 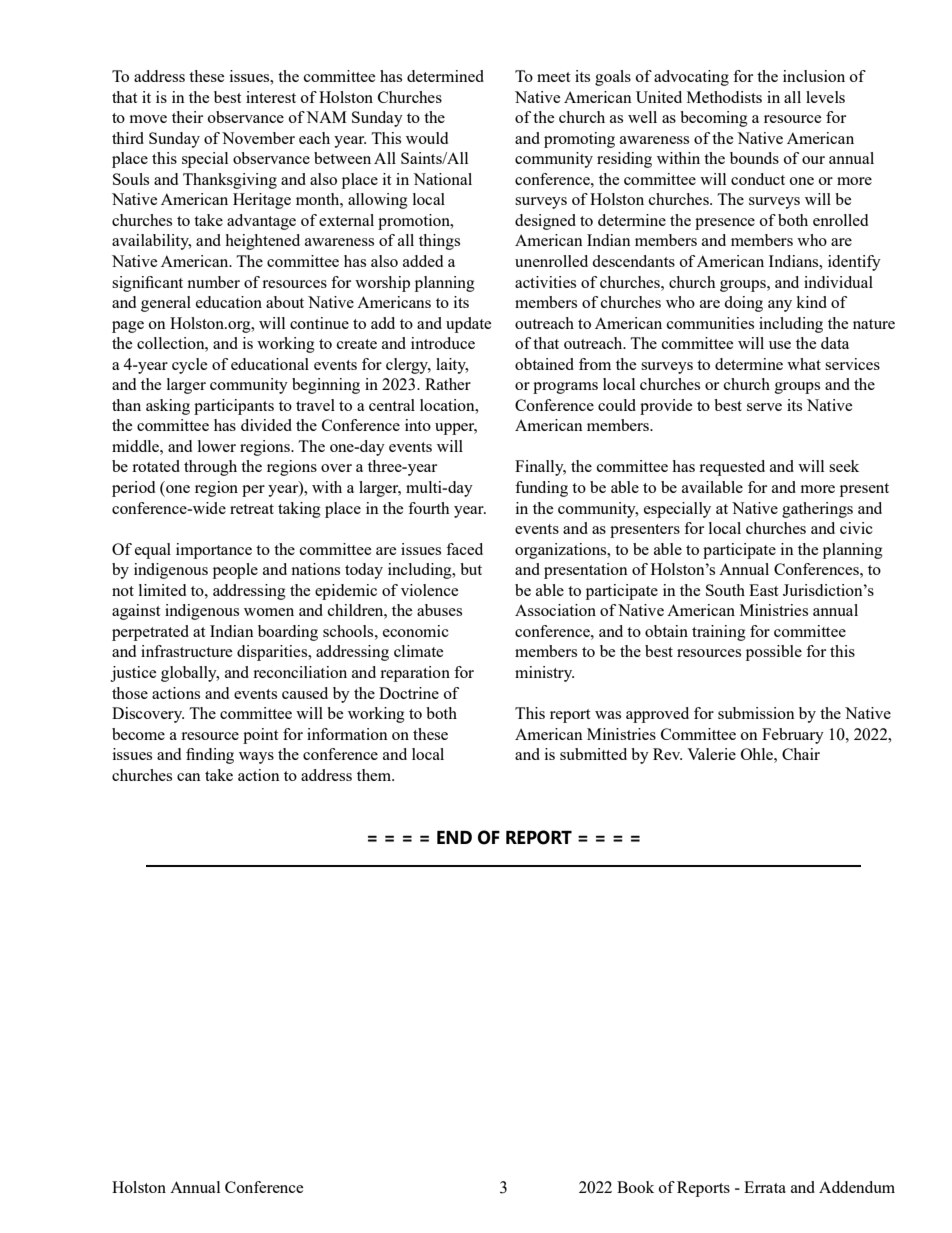 What do you see at coordinates (213, 282) in the image?
I see `number` at bounding box center [213, 282].
